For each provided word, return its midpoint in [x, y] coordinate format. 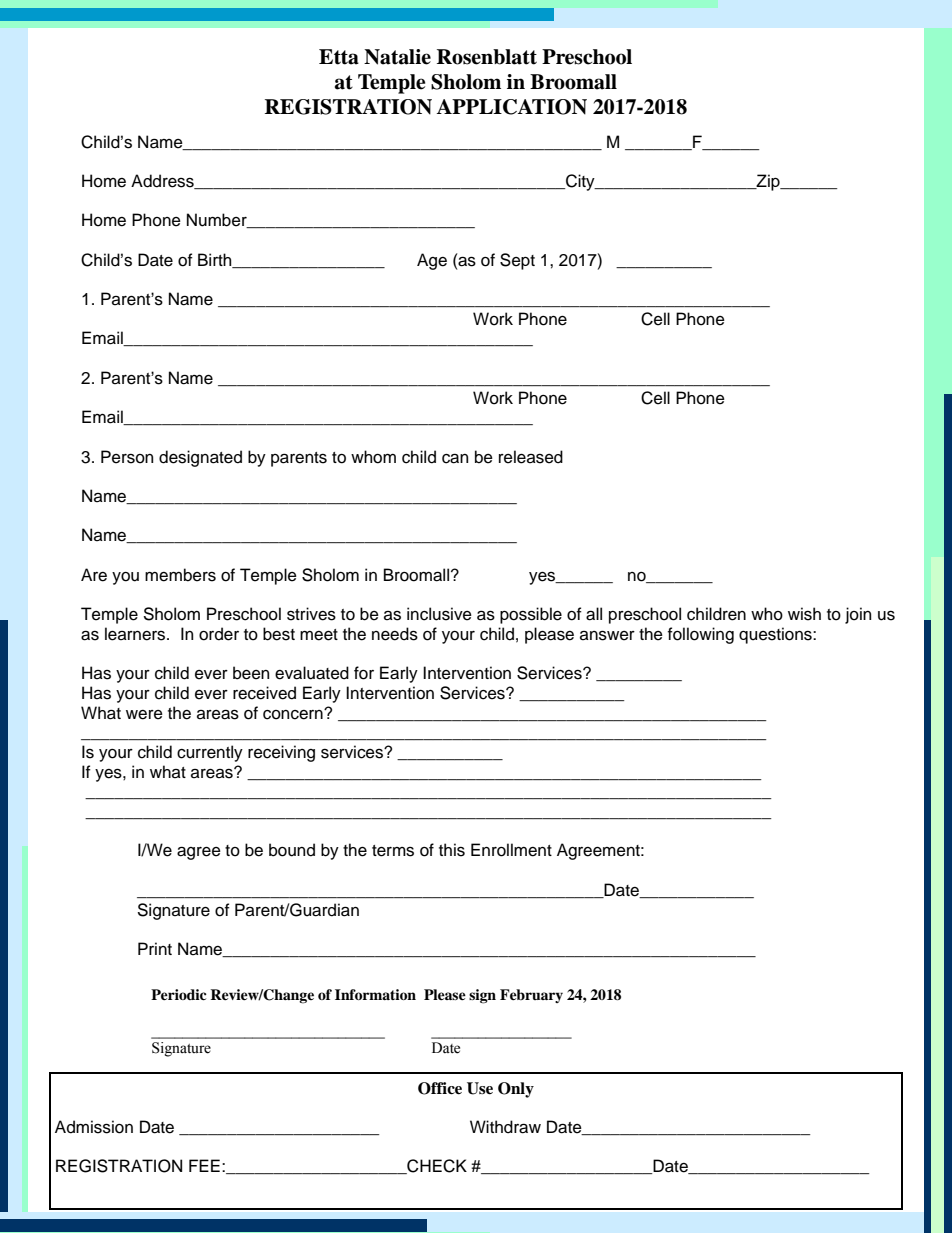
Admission [94, 1127]
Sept [517, 261]
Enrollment [511, 850]
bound [292, 850]
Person [127, 457]
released [531, 457]
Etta [339, 57]
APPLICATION [511, 107]
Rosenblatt [487, 57]
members [180, 575]
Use [480, 1088]
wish [804, 614]
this [452, 850]
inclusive [439, 614]
